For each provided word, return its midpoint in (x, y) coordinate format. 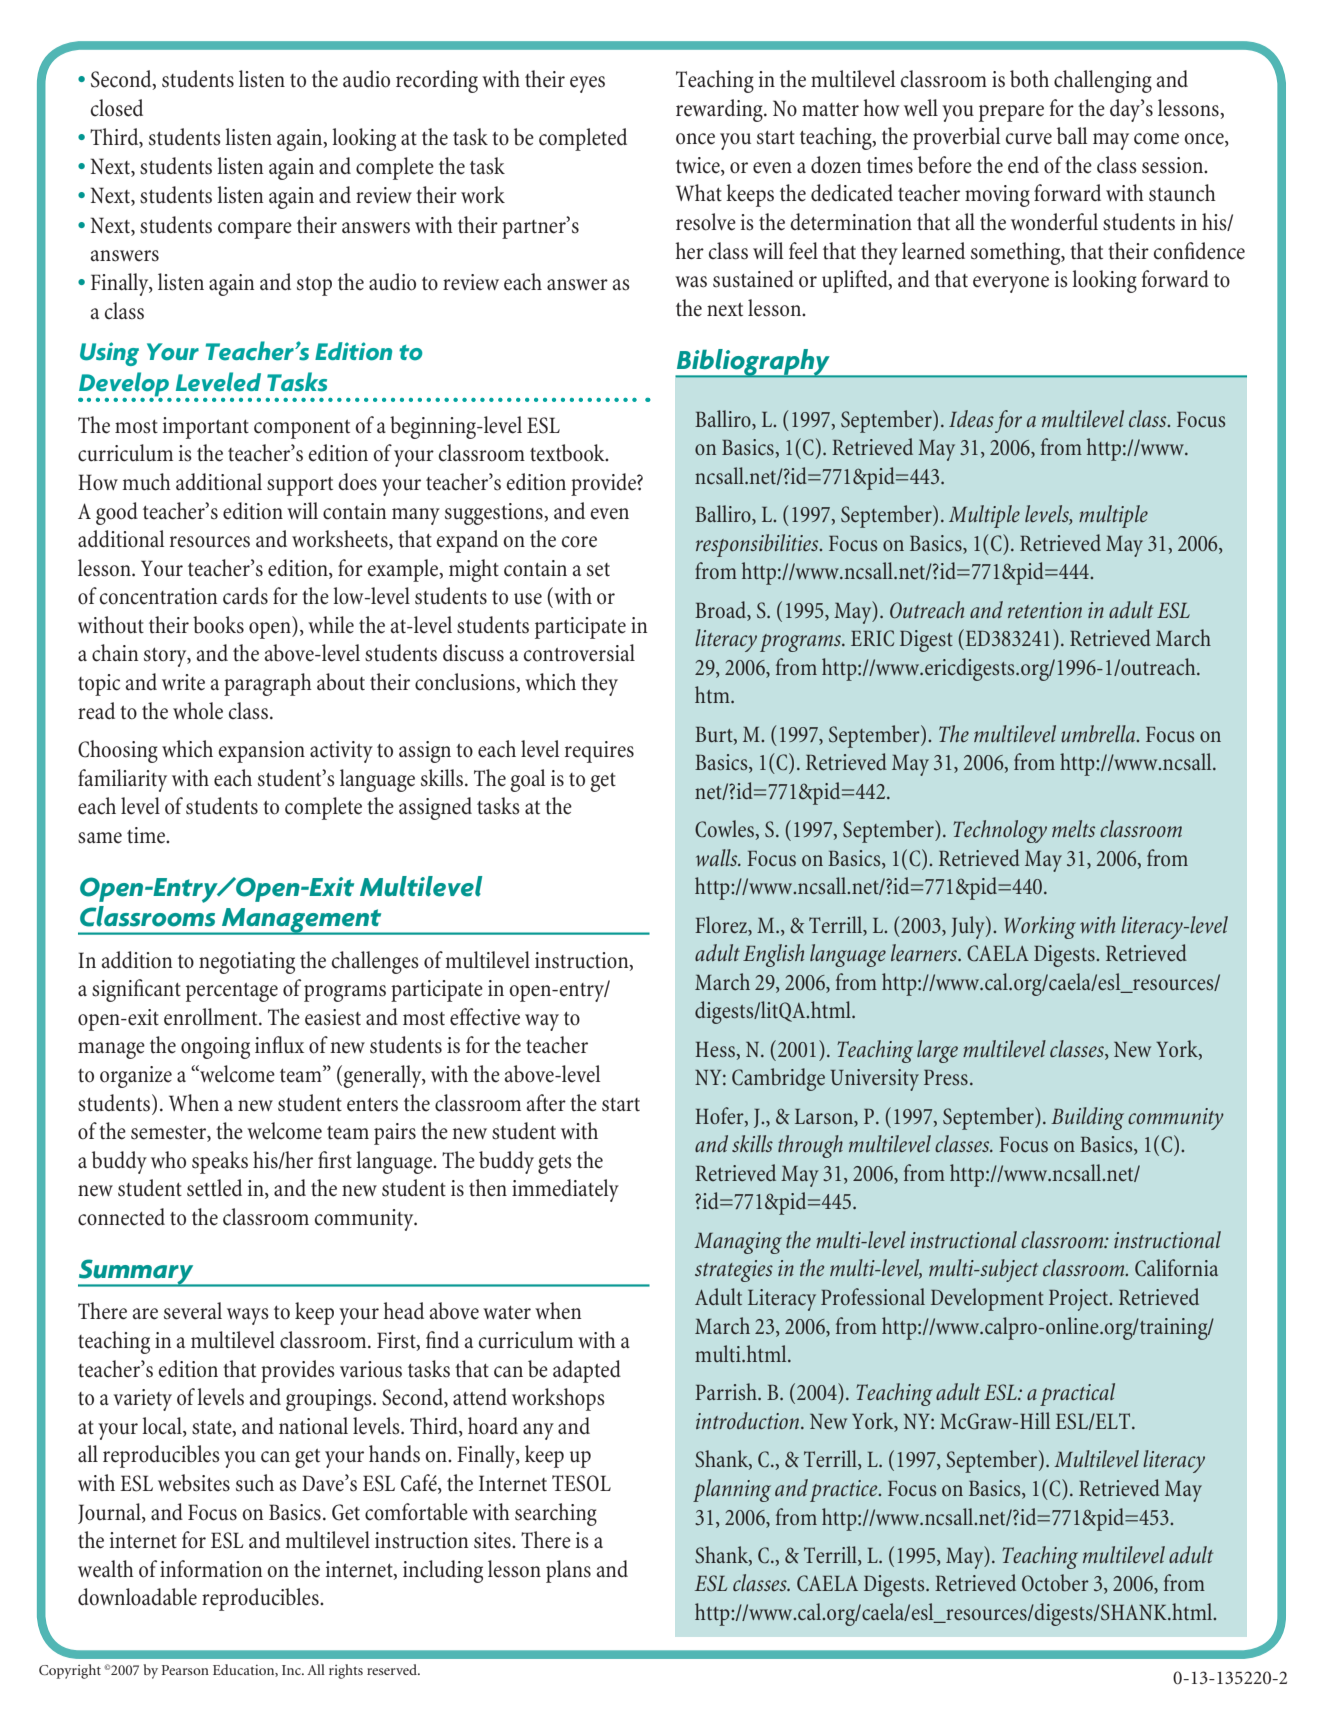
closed (117, 108)
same (100, 838)
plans (568, 1571)
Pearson (185, 1670)
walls (718, 857)
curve (1029, 139)
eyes (587, 84)
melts (1073, 828)
